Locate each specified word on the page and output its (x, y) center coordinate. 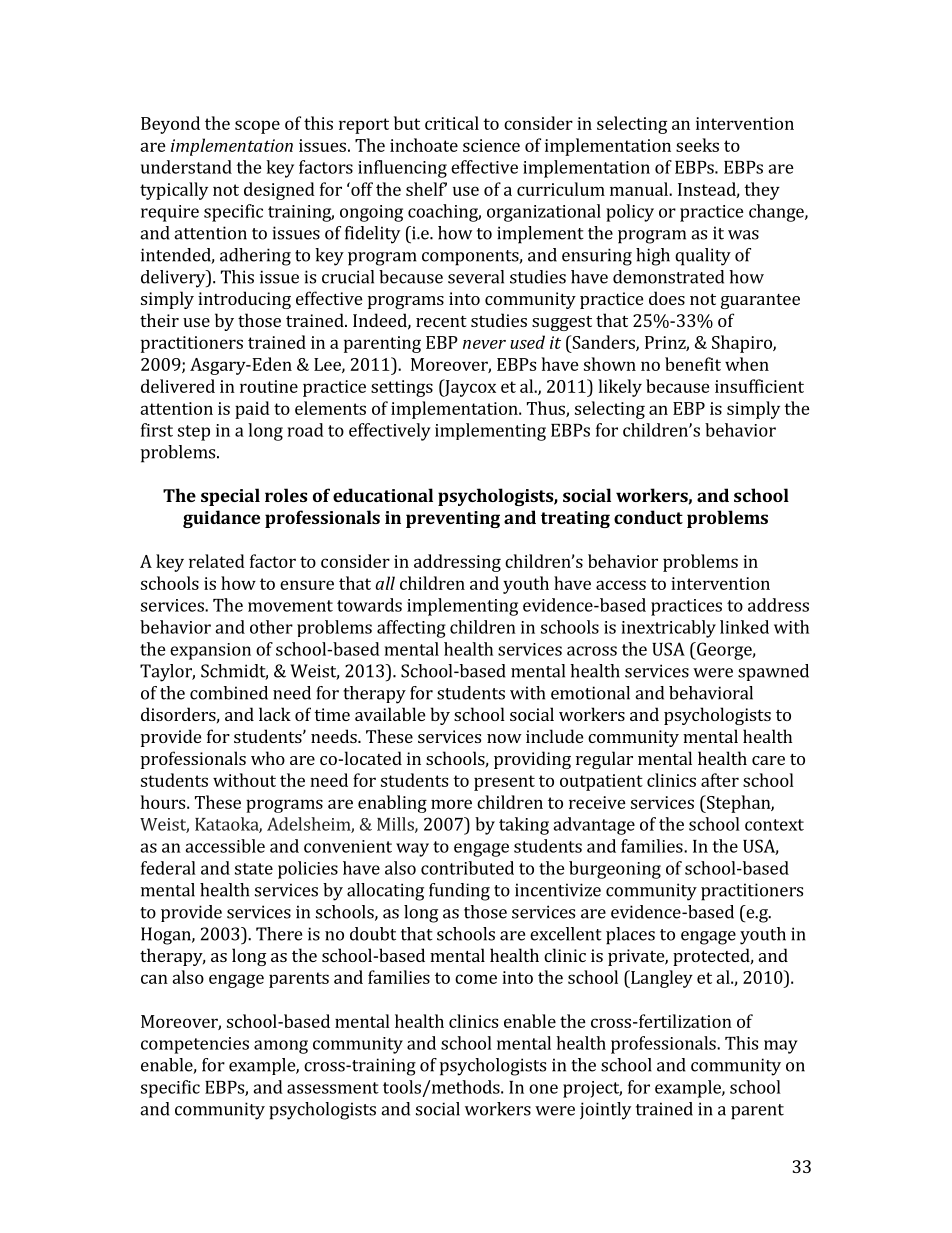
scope (257, 127)
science (491, 145)
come (476, 979)
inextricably (669, 629)
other (271, 627)
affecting (411, 629)
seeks (697, 145)
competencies (195, 1045)
